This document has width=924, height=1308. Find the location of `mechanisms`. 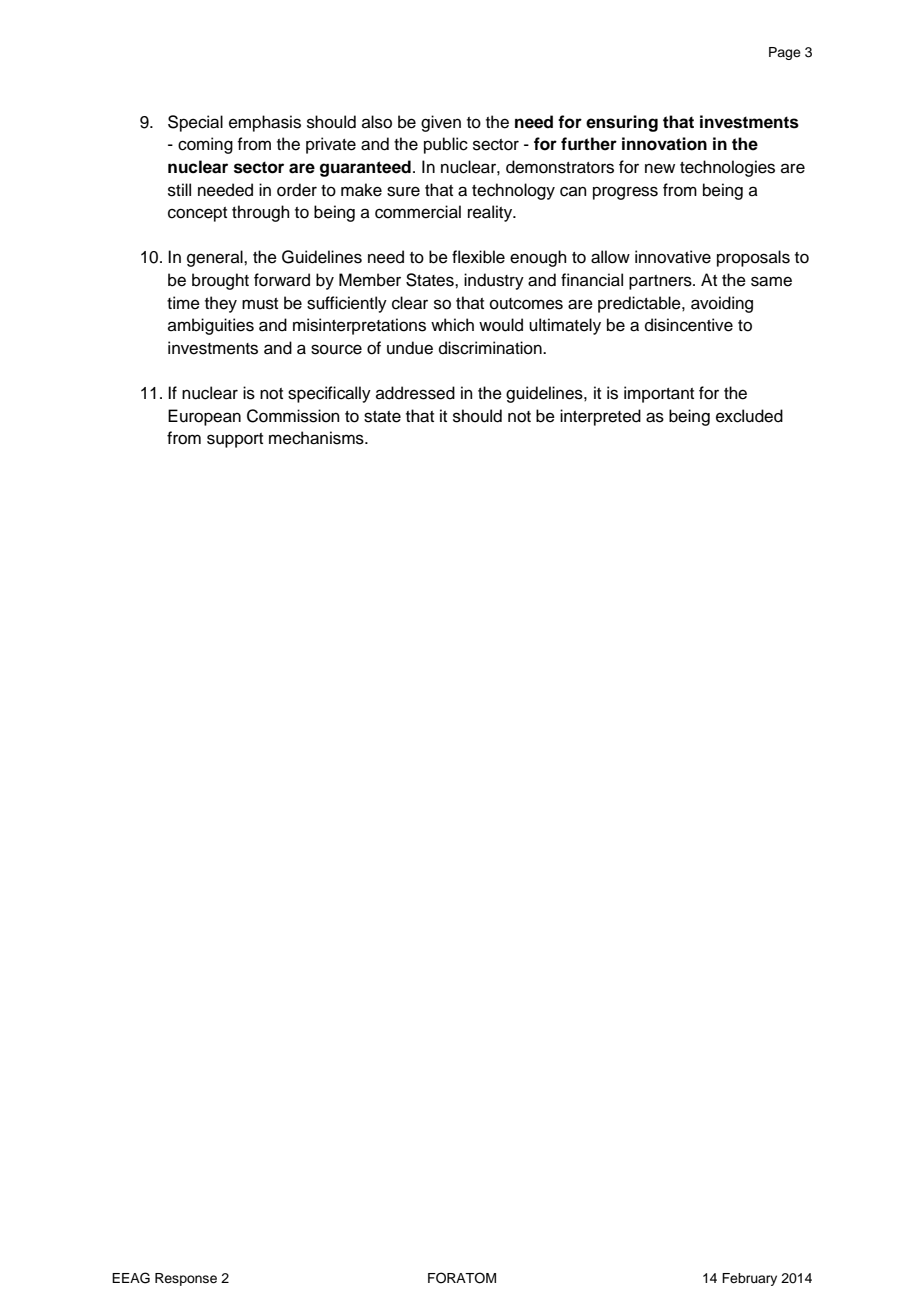

mechanisms is located at coordinates (317, 438).
